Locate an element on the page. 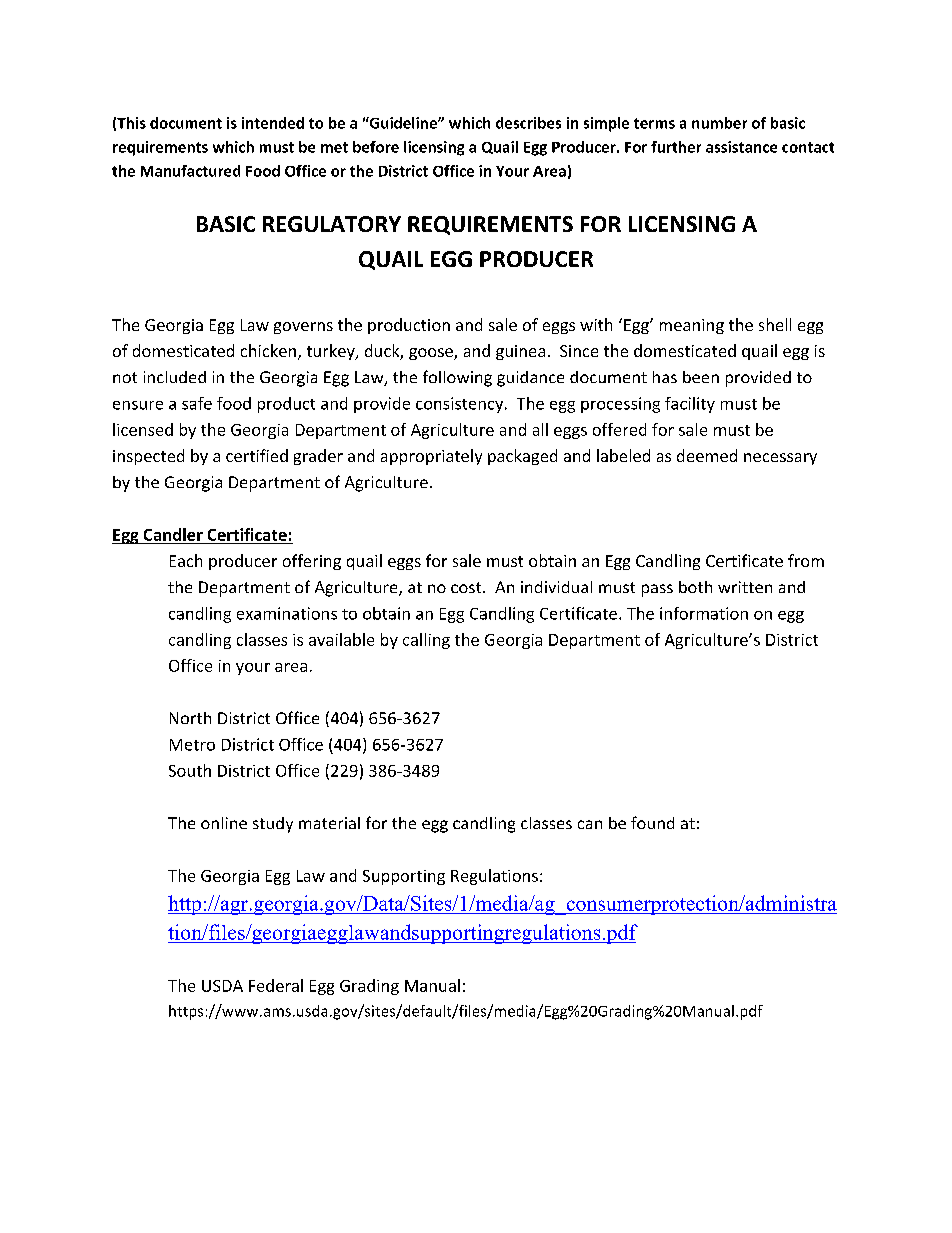 This image has height=1233, width=952. been is located at coordinates (701, 377).
